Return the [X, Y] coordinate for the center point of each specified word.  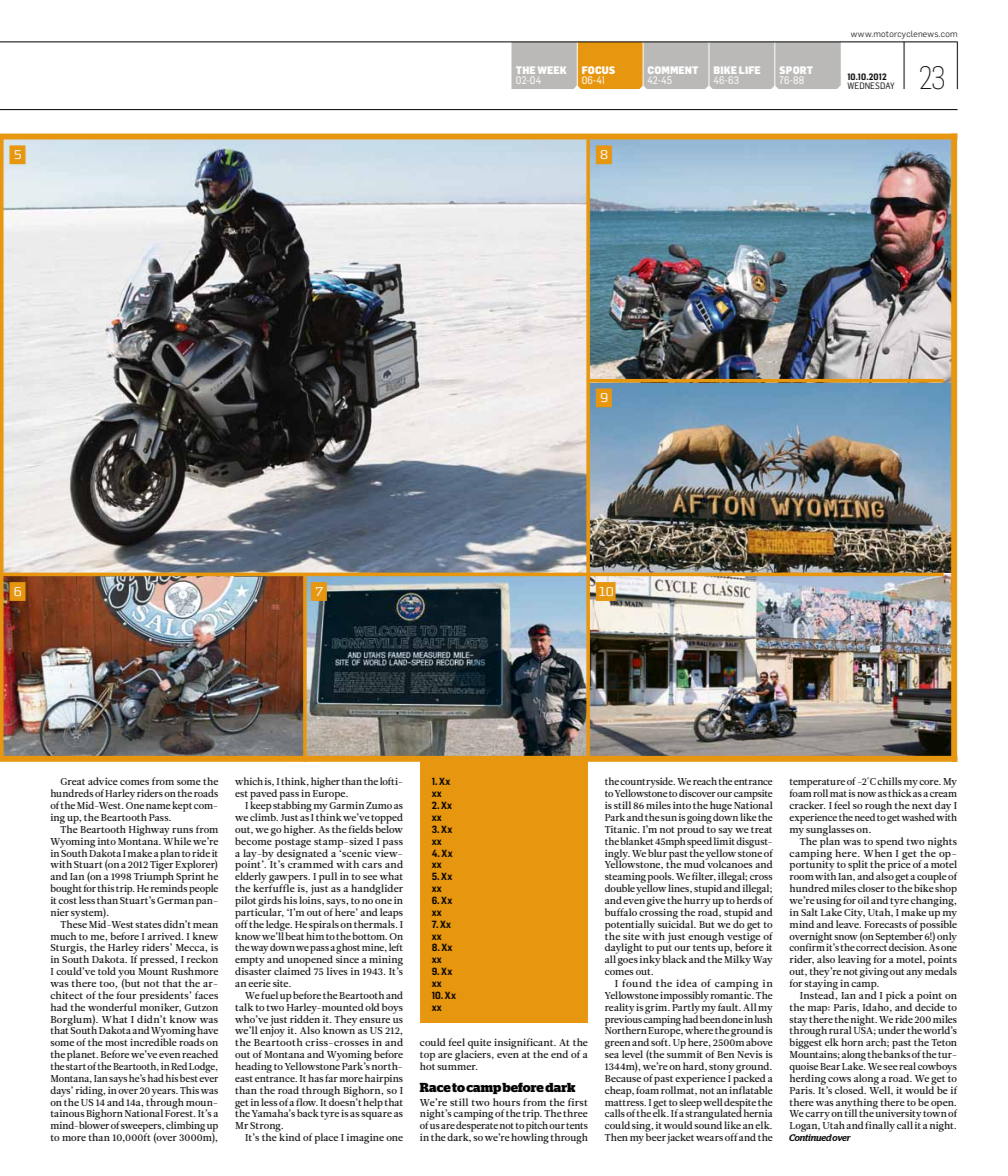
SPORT [796, 70]
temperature [817, 785]
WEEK [552, 70]
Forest [180, 1112]
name [158, 806]
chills [889, 781]
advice [103, 781]
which [249, 781]
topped [387, 819]
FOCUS [598, 70]
